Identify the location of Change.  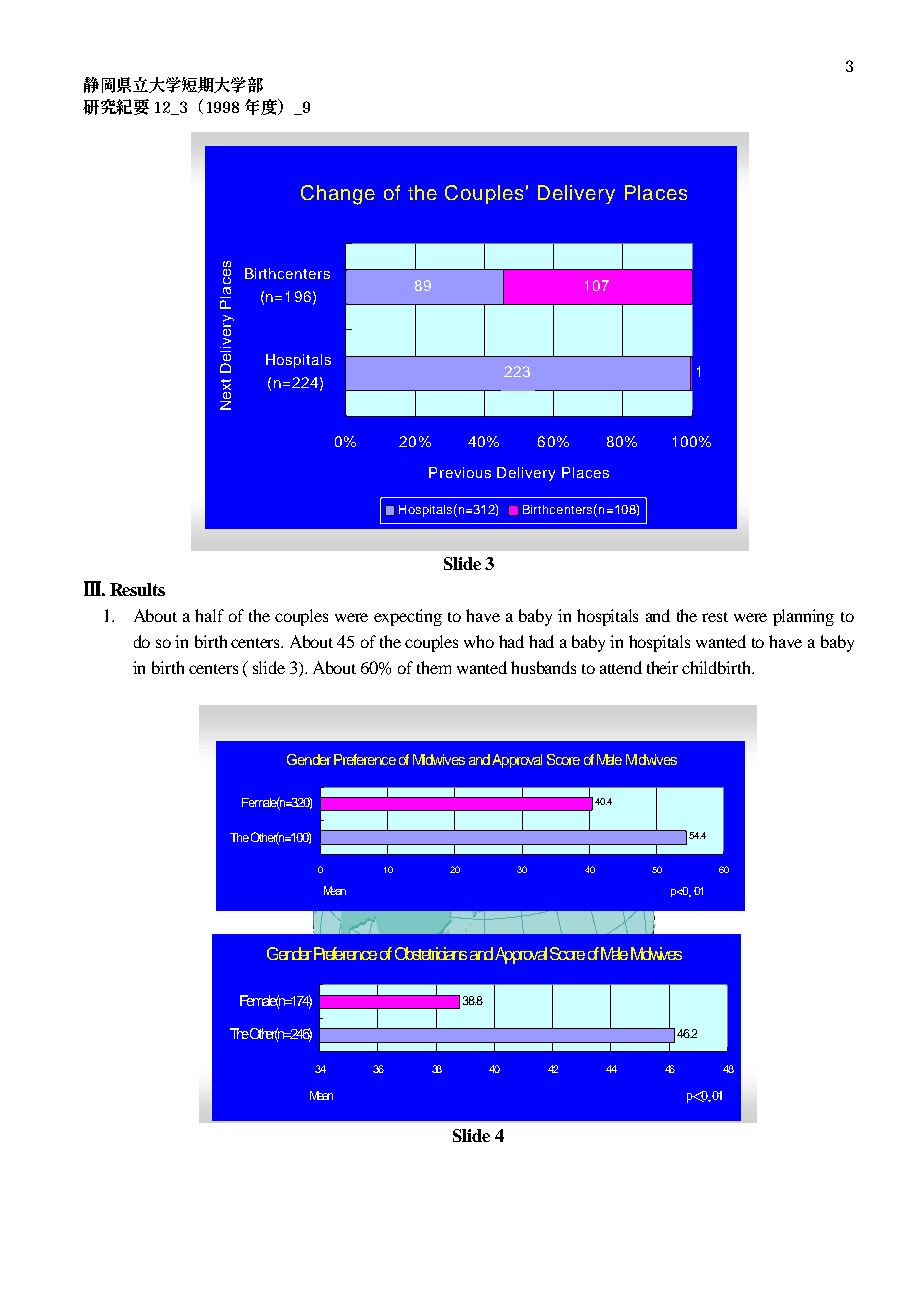
(338, 195).
